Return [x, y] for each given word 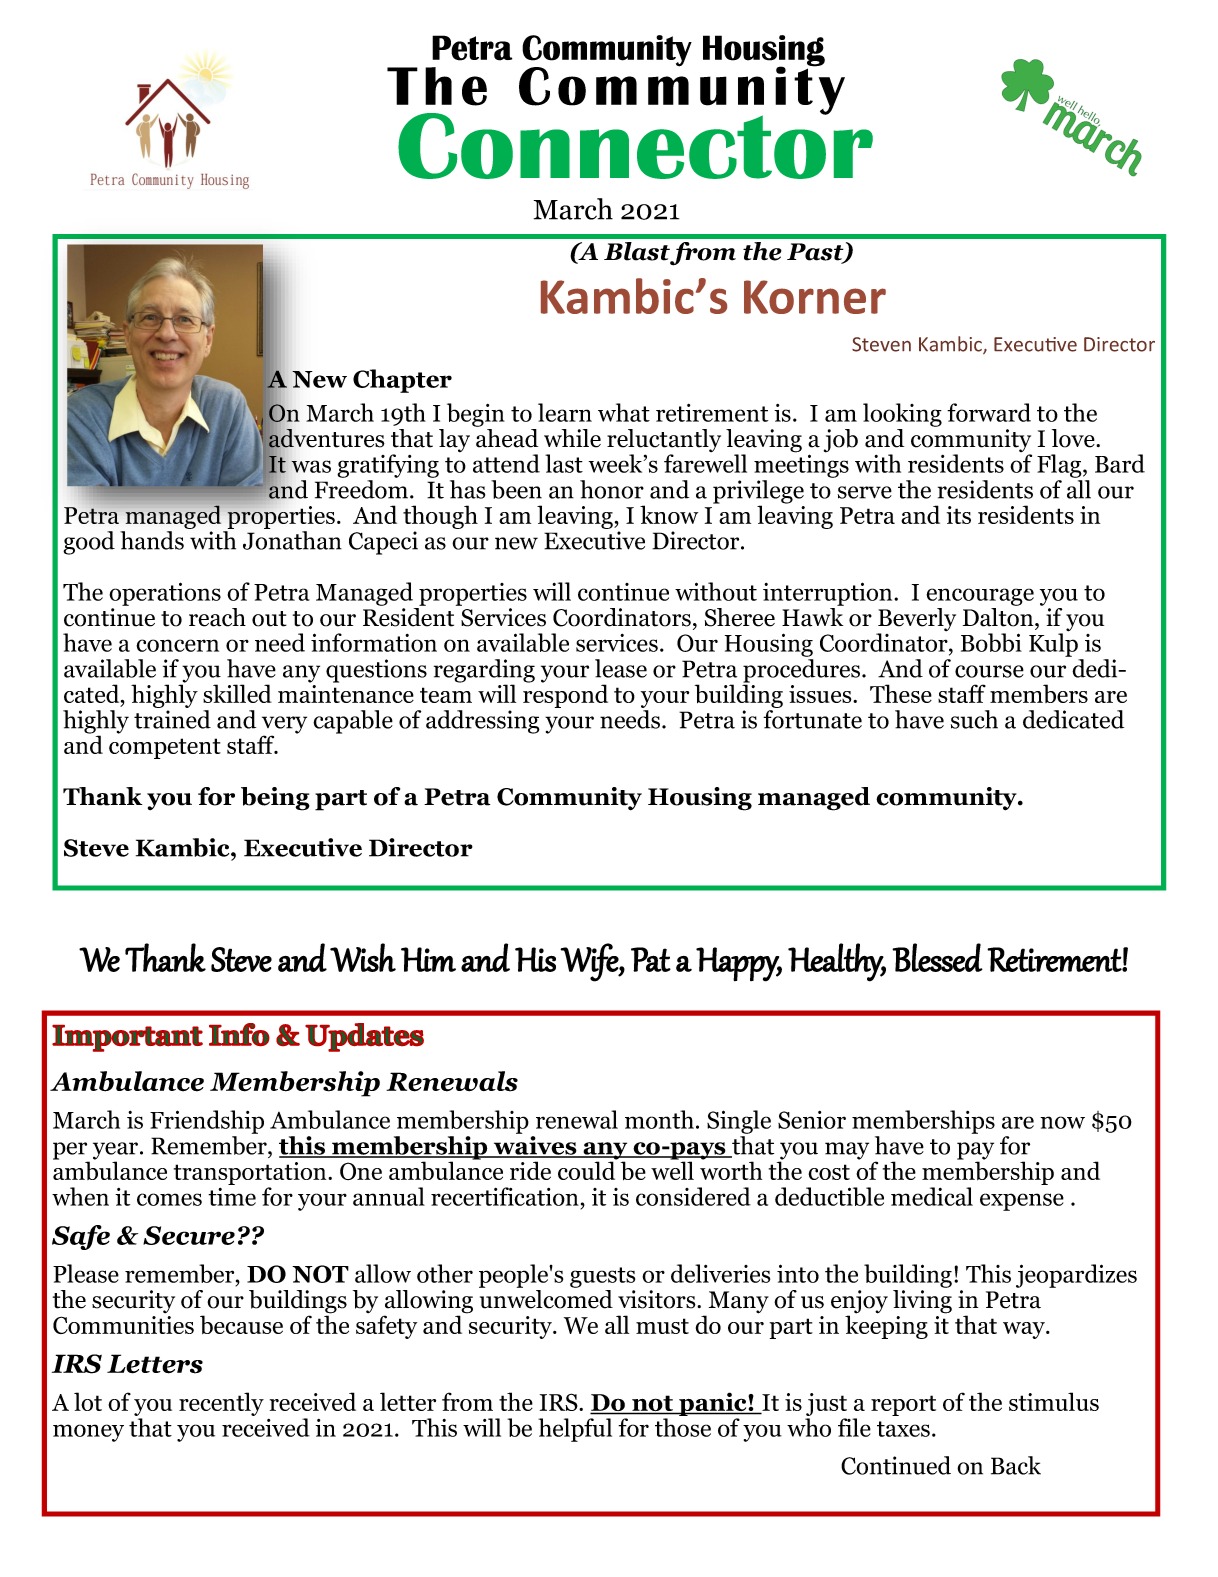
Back [1016, 1465]
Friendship [207, 1122]
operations [165, 594]
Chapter [402, 381]
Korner [815, 297]
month [659, 1119]
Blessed [937, 957]
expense [1022, 1202]
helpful [575, 1430]
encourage [980, 597]
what [624, 412]
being [275, 799]
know [669, 514]
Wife [590, 962]
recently [221, 1404]
